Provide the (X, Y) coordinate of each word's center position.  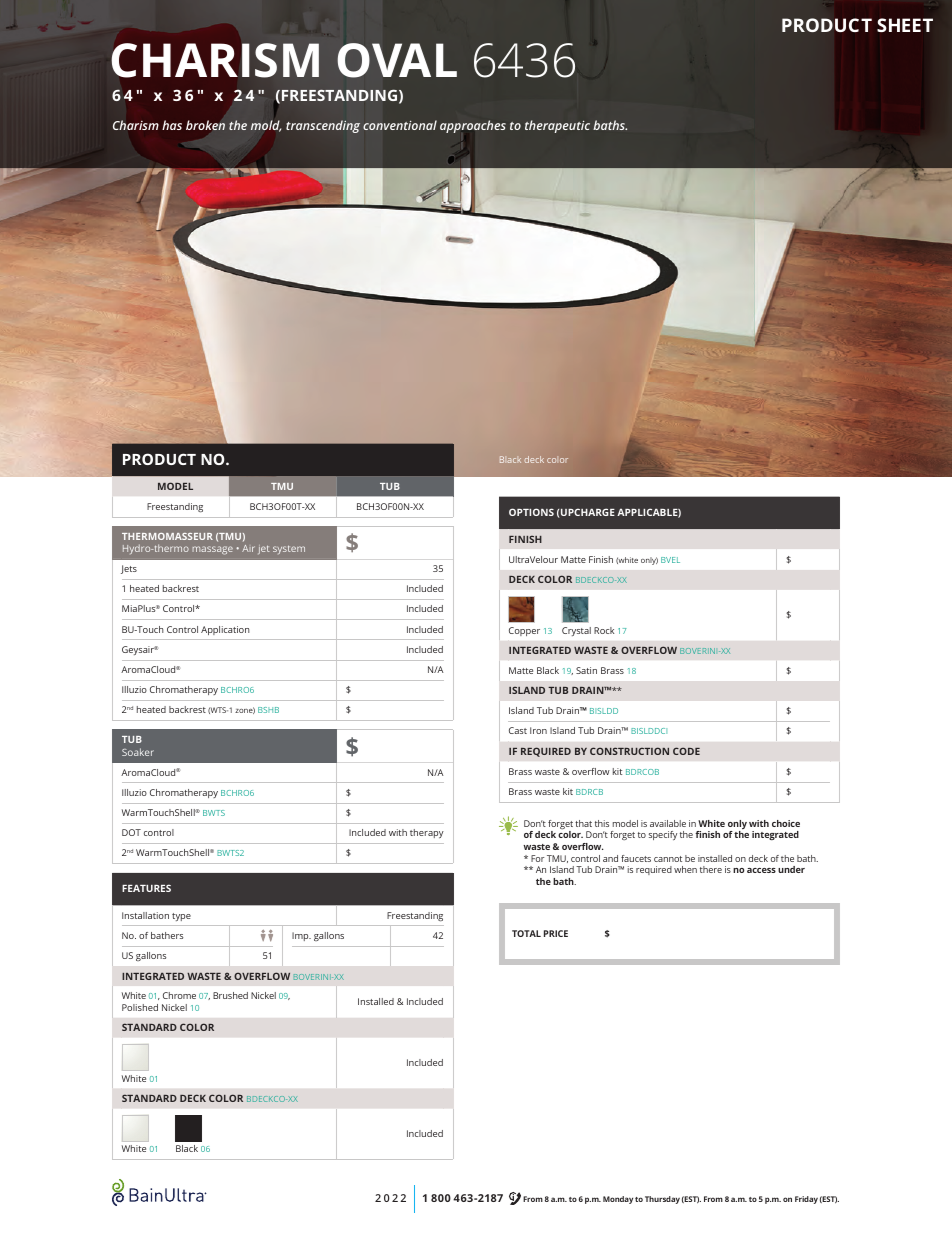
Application (225, 630)
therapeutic (557, 126)
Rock (604, 630)
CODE (686, 751)
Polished (140, 1007)
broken (205, 125)
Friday (806, 1200)
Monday (618, 1200)
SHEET (905, 25)
